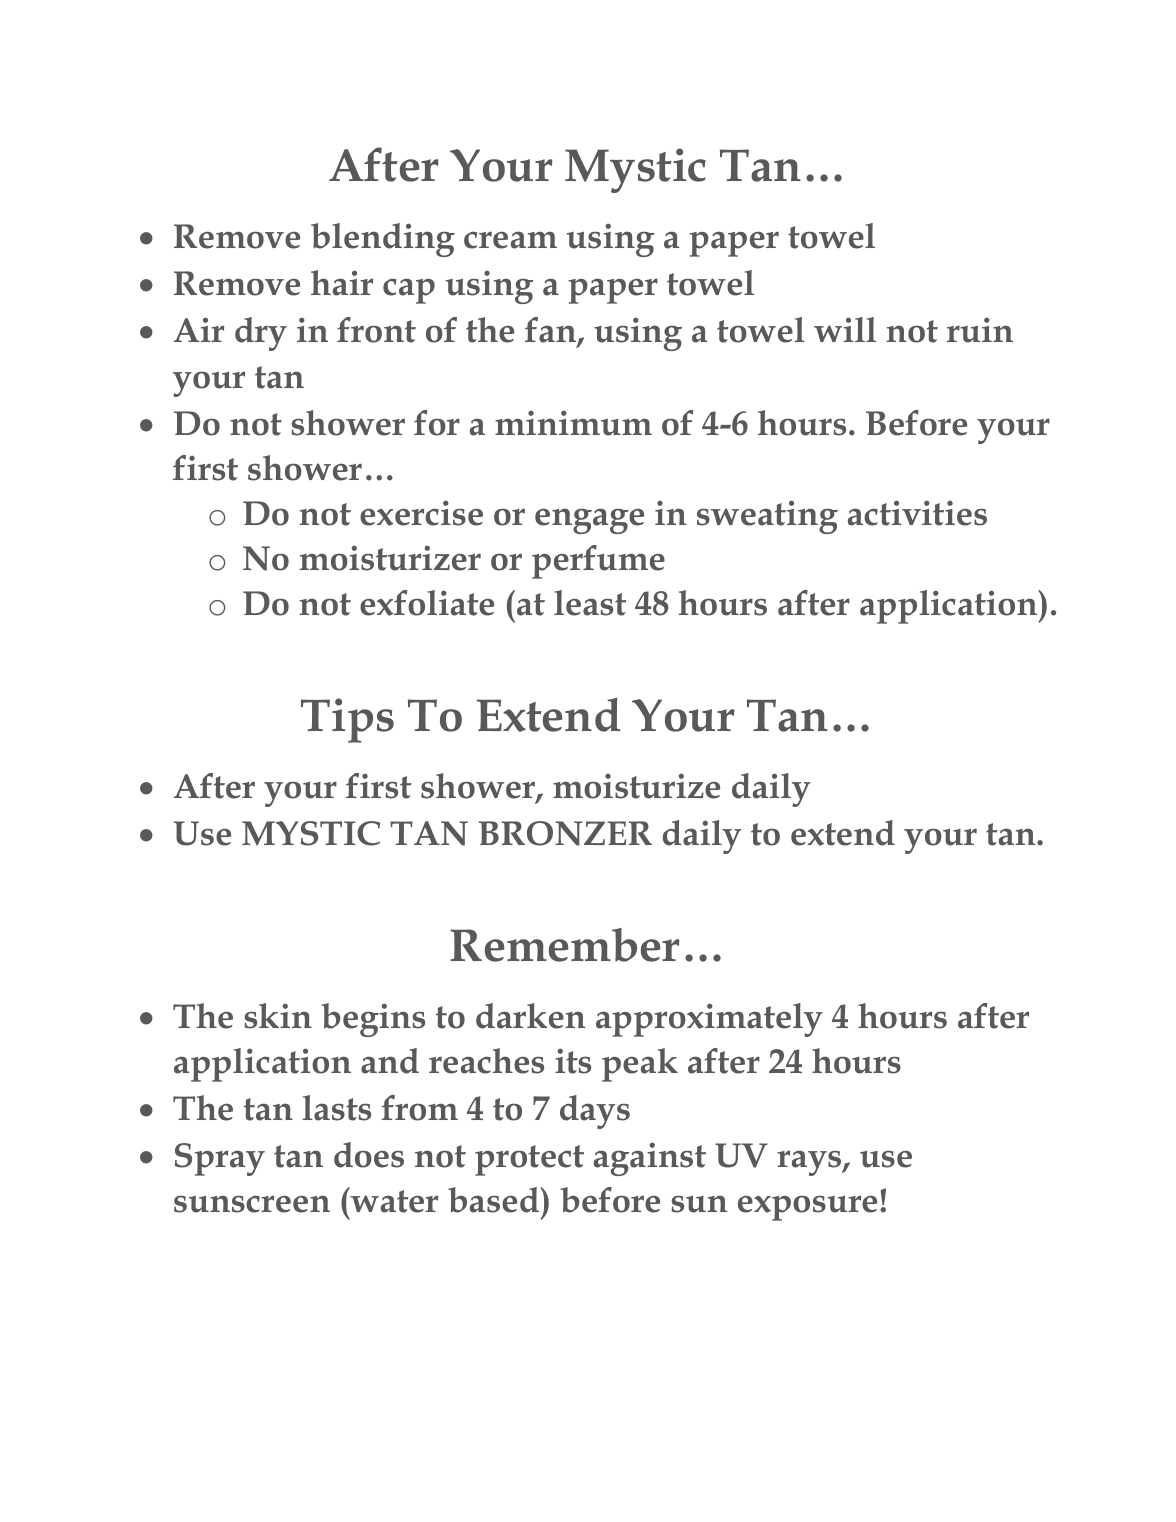 The width and height of the screenshot is (1176, 1522). What do you see at coordinates (767, 517) in the screenshot?
I see `sweating` at bounding box center [767, 517].
